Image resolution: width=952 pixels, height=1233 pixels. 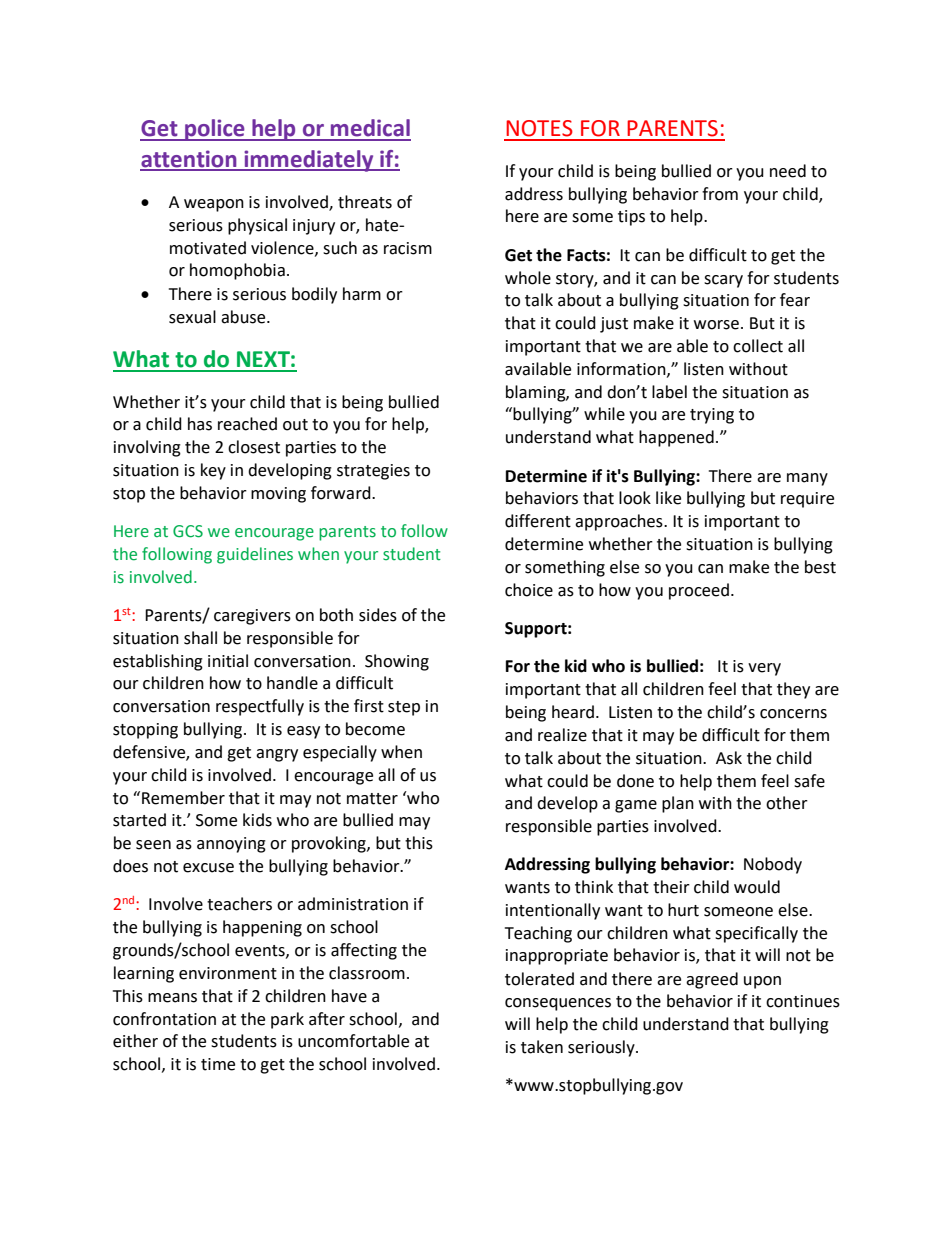 I want to click on worse, so click(x=716, y=325).
